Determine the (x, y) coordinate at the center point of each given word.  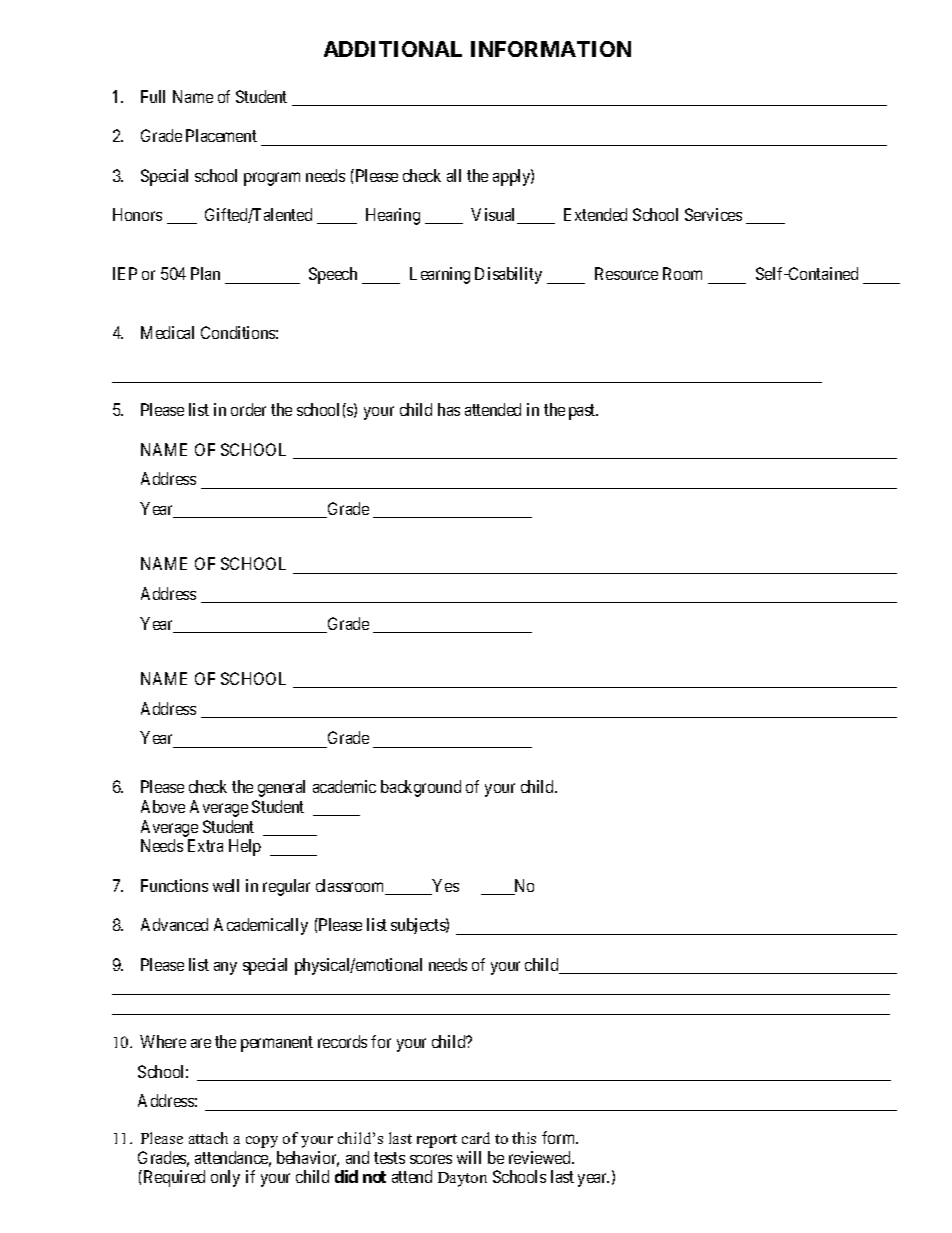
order (248, 409)
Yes (444, 887)
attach (208, 1138)
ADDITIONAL (393, 49)
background (421, 788)
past (583, 412)
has (449, 409)
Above (163, 806)
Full (153, 96)
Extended (595, 214)
